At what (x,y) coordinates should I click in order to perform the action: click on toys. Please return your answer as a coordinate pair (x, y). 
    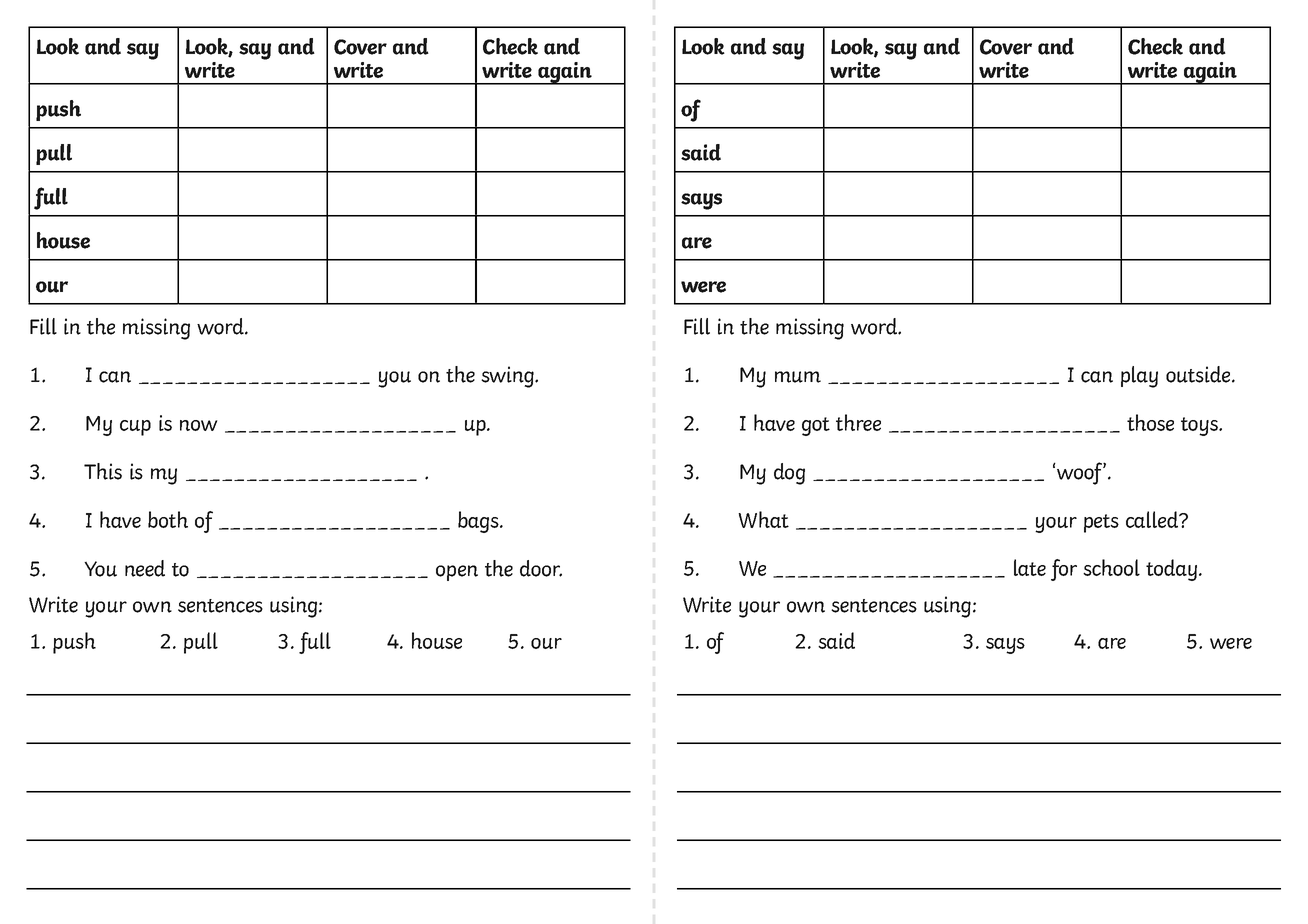
    Looking at the image, I should click on (1200, 426).
